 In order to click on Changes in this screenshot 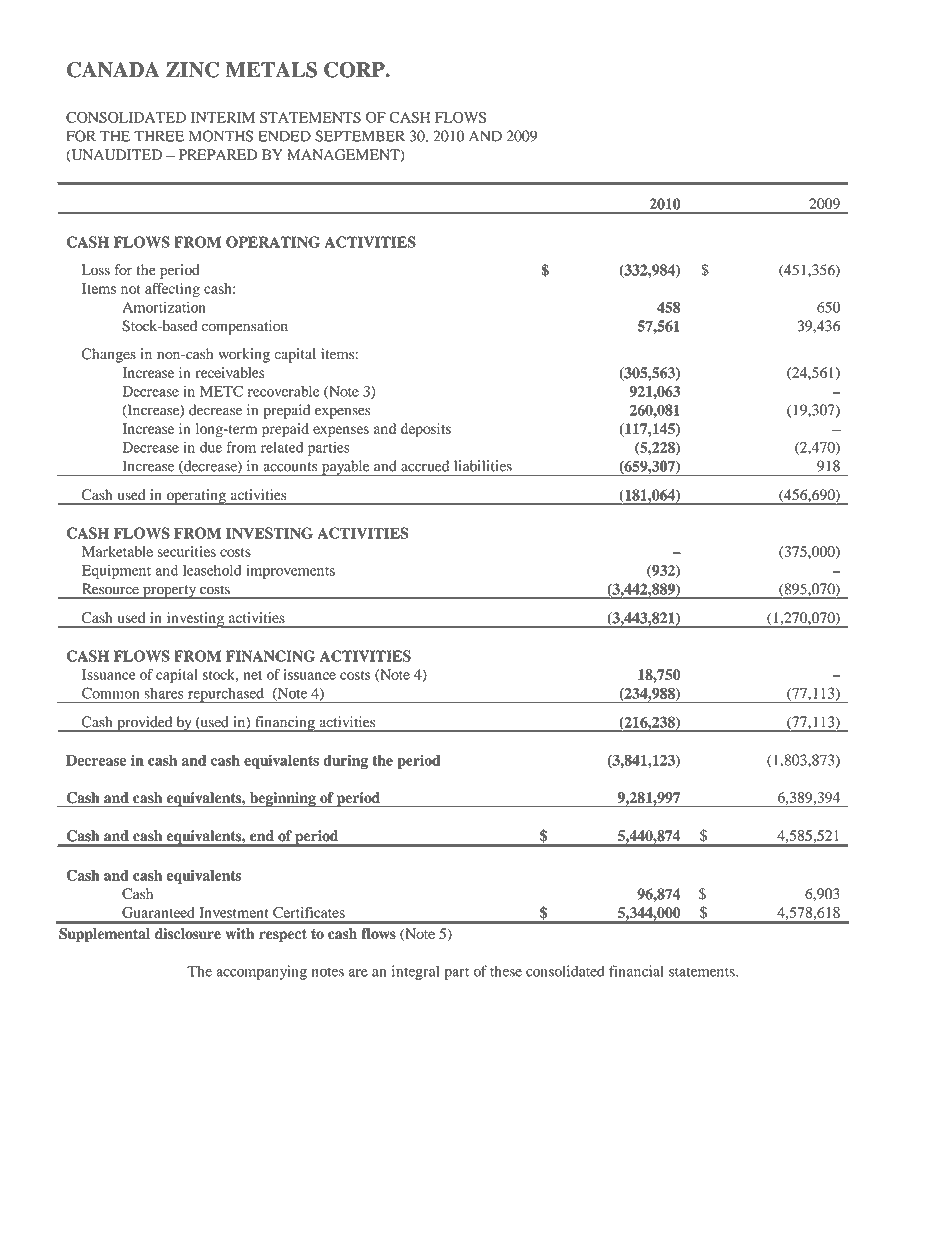, I will do `click(109, 355)`.
